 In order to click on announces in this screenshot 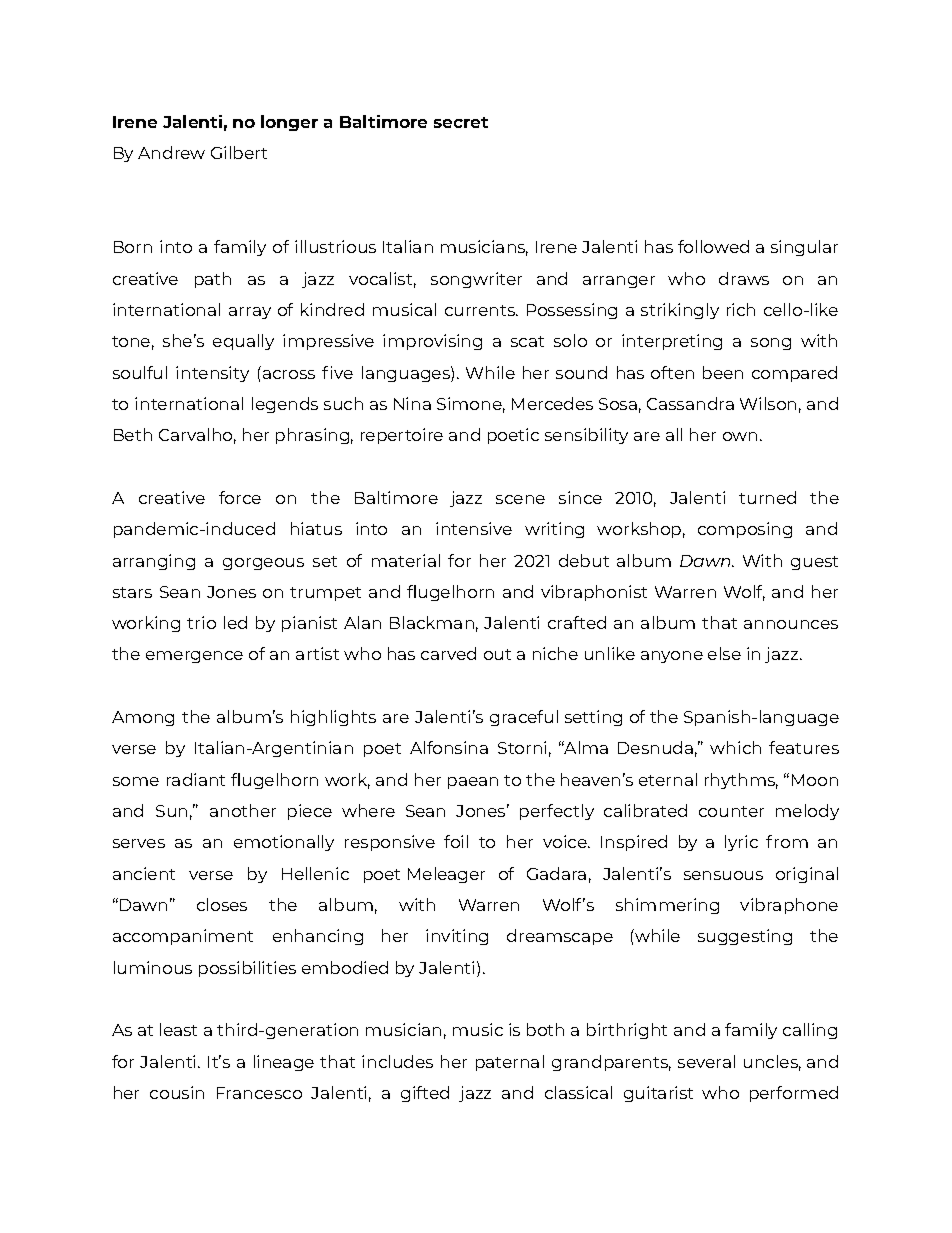, I will do `click(791, 624)`.
